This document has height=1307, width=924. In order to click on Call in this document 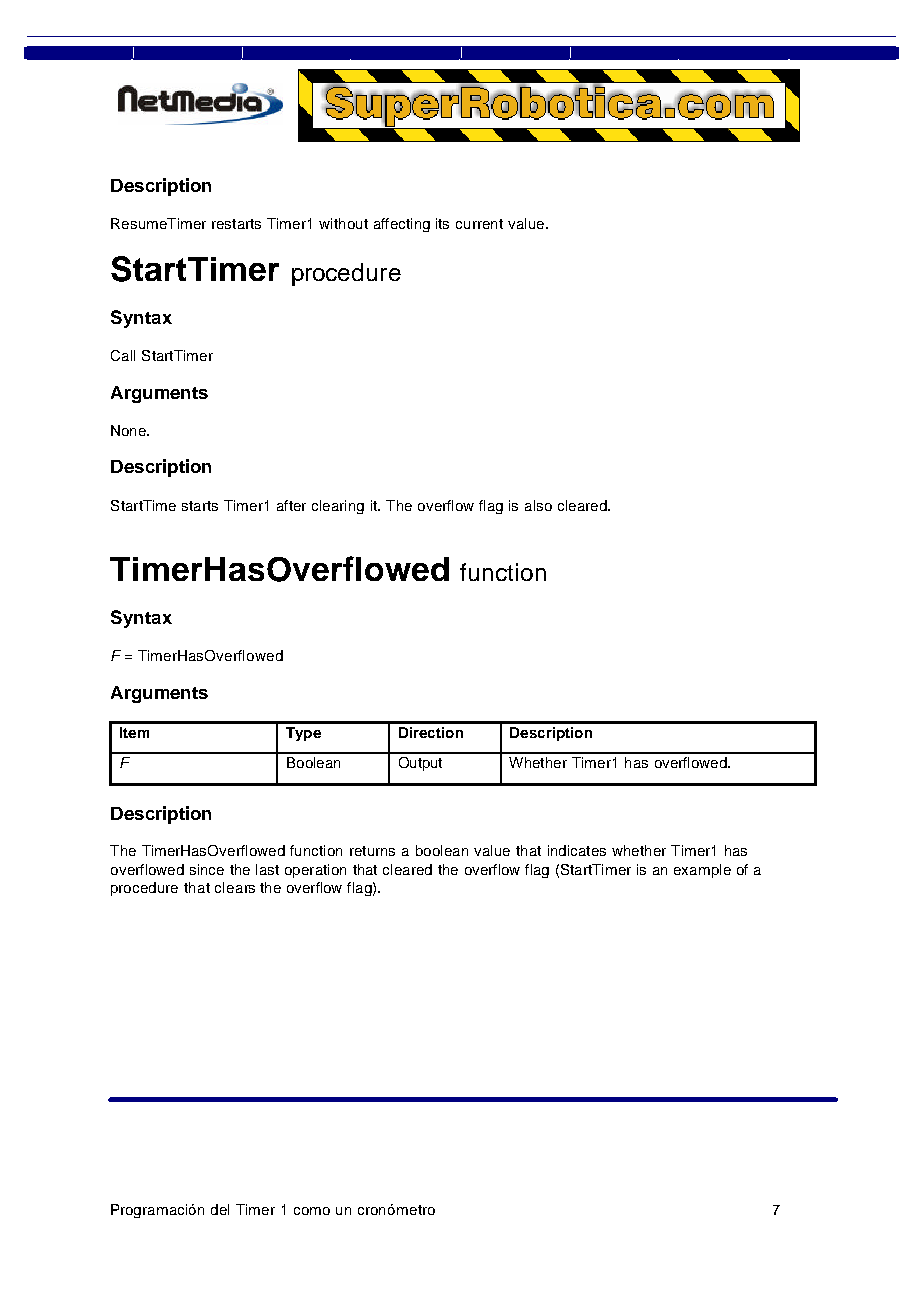, I will do `click(123, 355)`.
